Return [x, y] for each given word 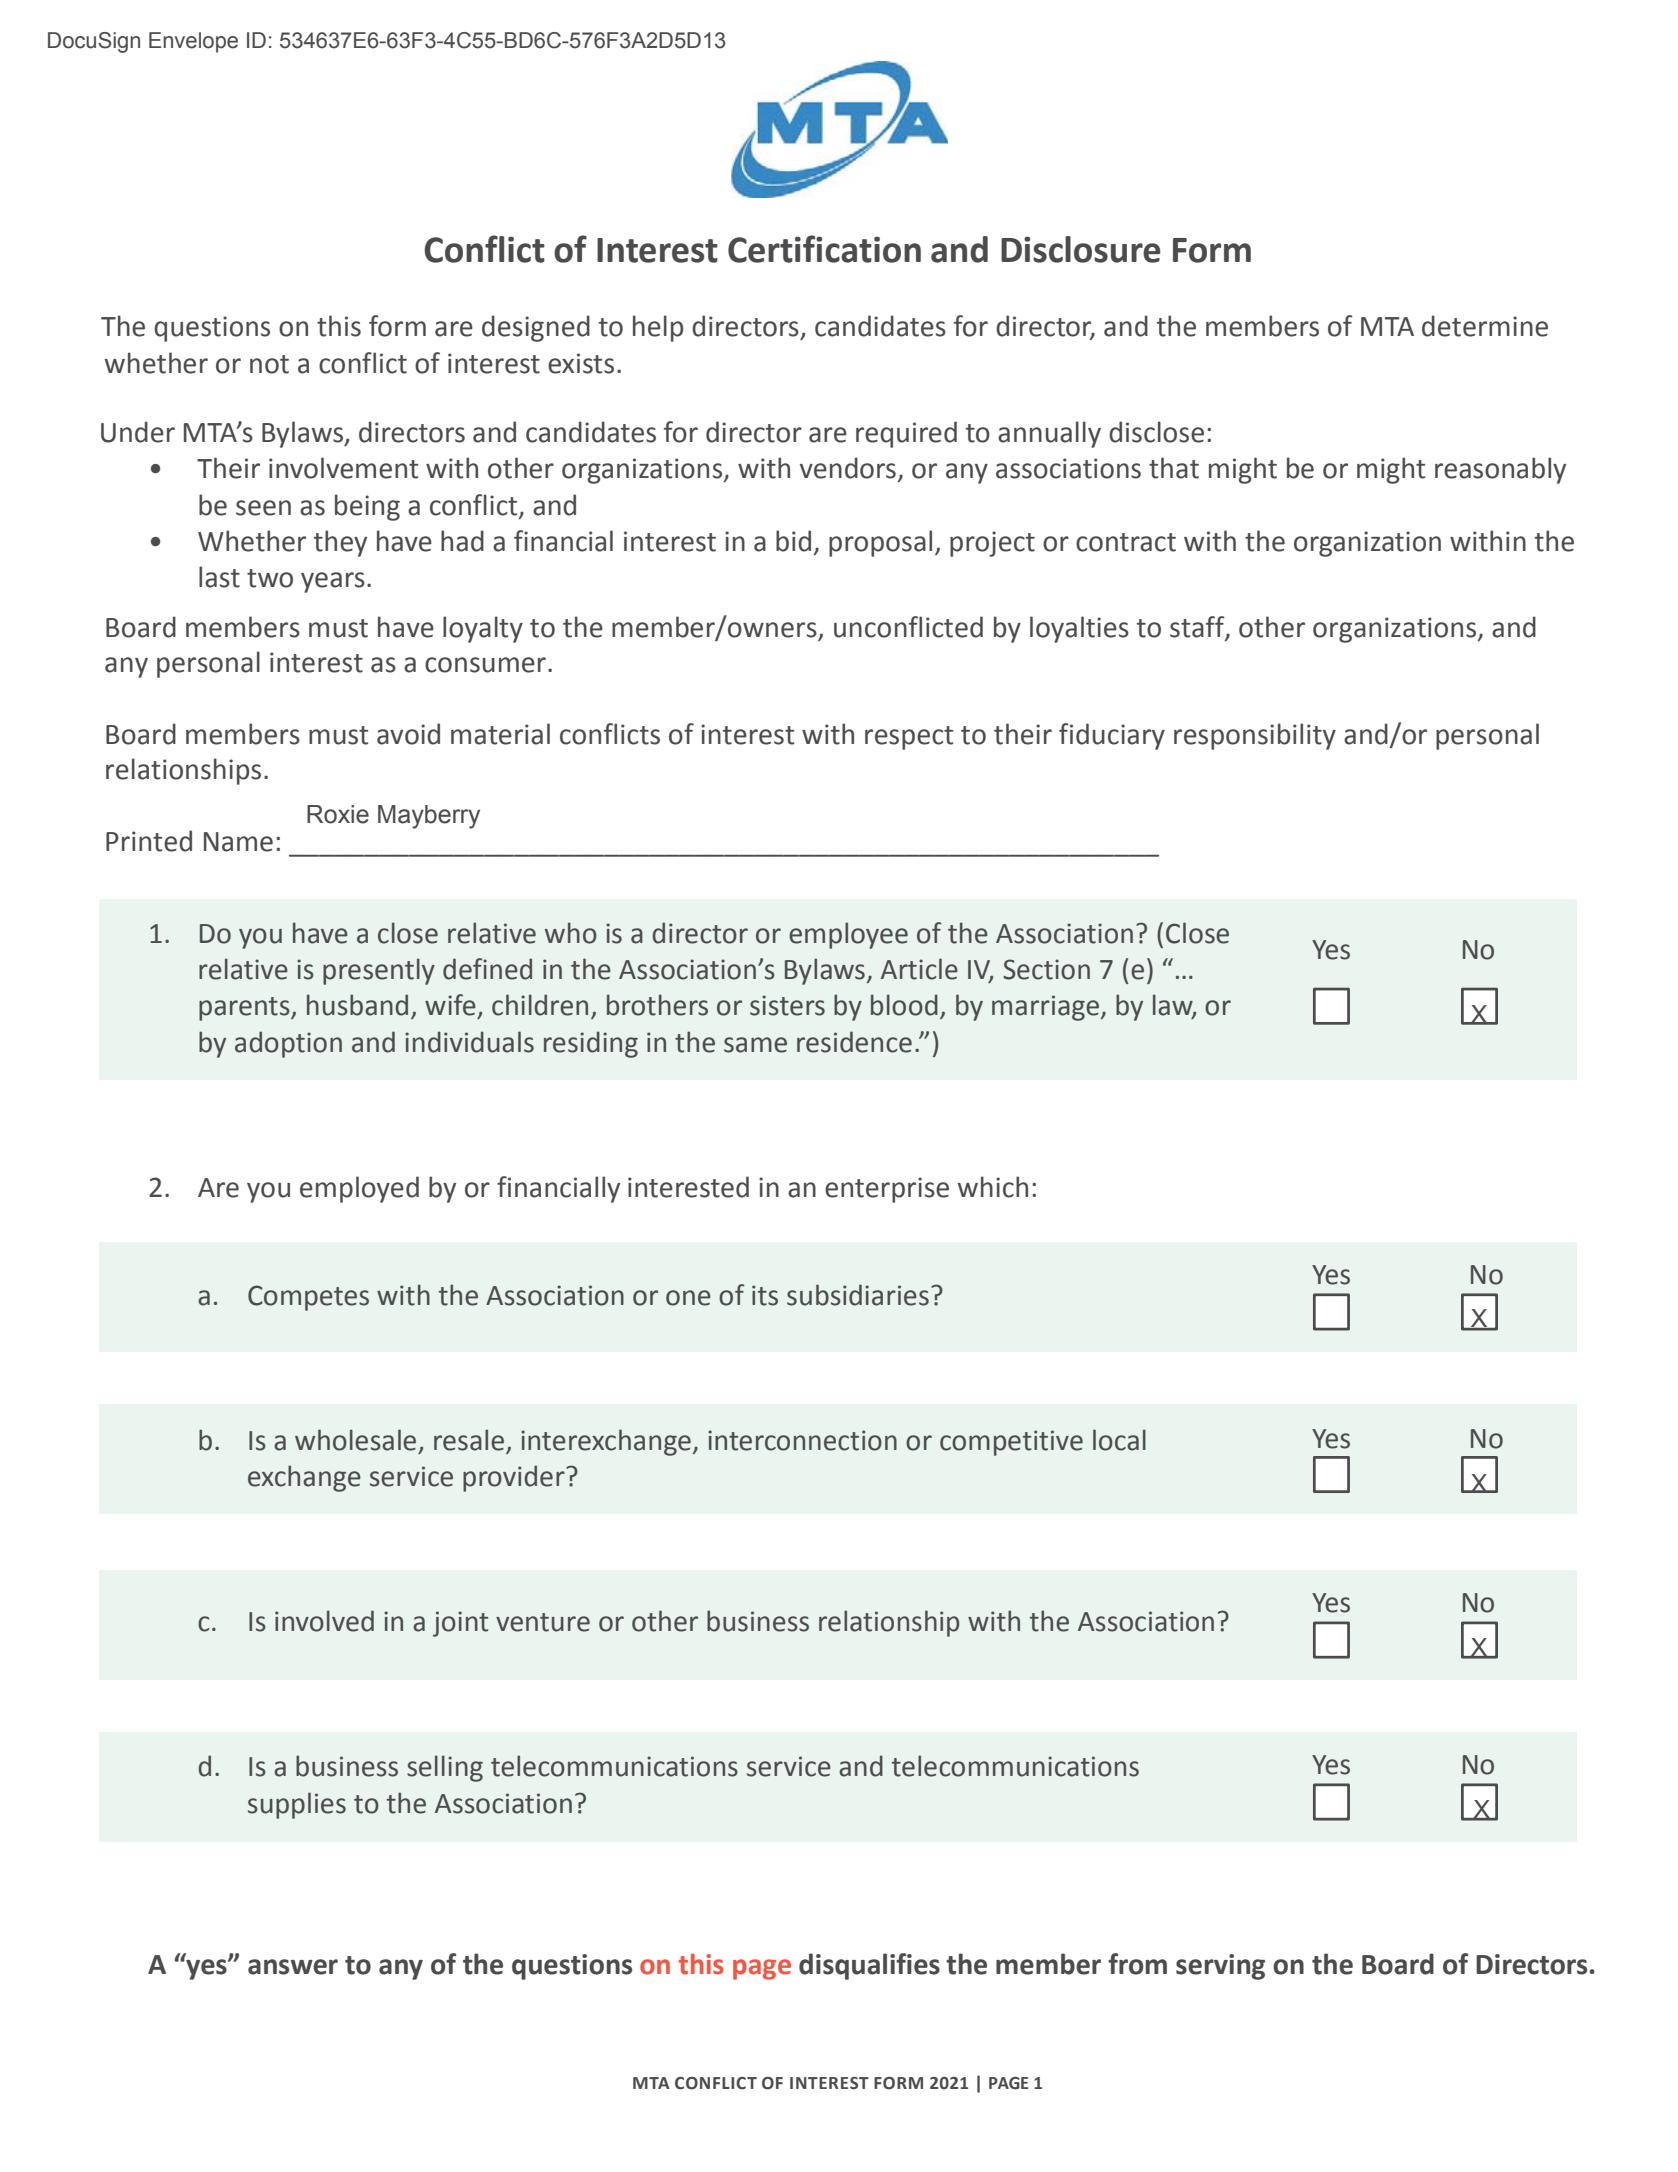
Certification [824, 249]
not [269, 364]
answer [293, 1967]
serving [1220, 1967]
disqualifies [869, 1966]
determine [1485, 326]
